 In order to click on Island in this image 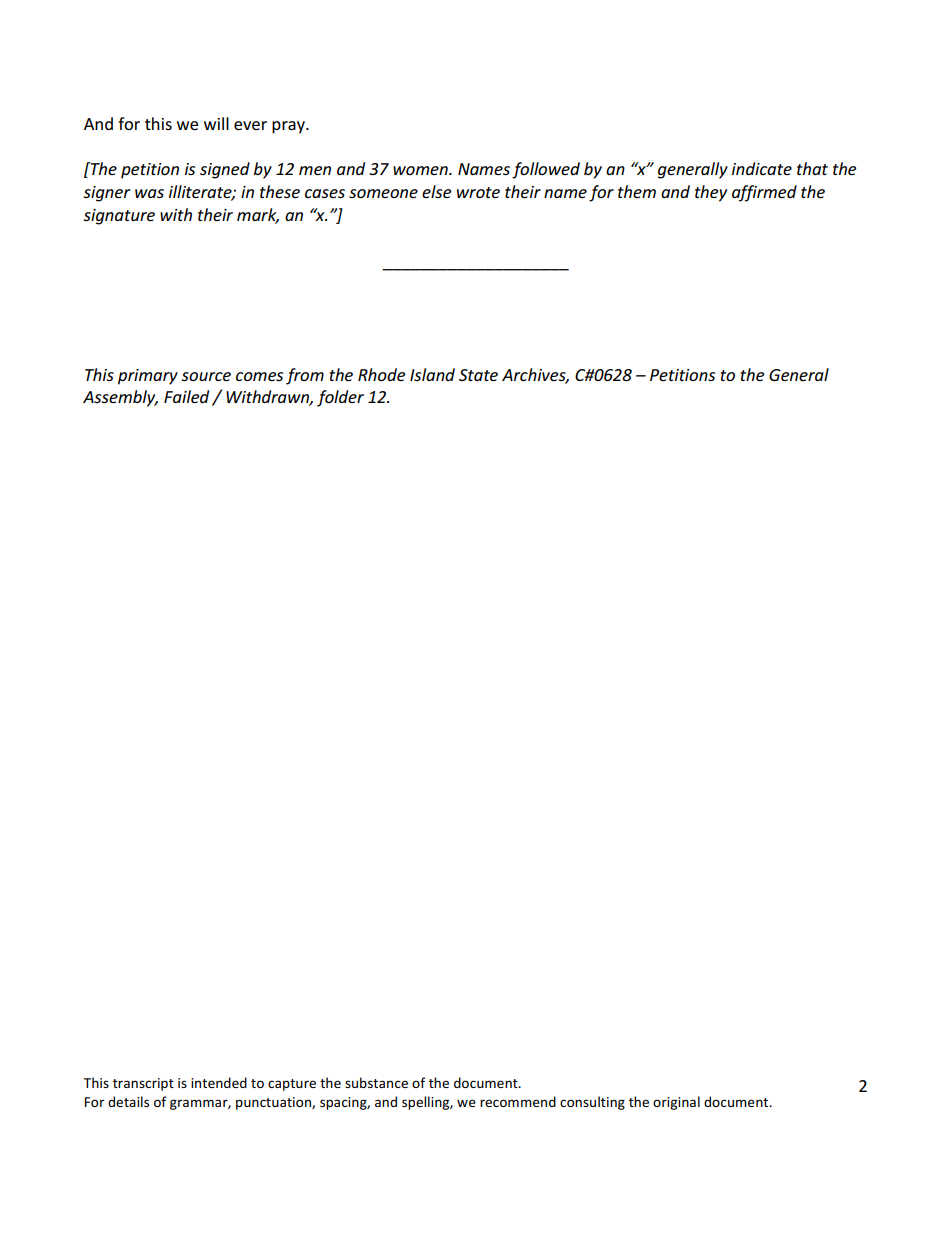, I will do `click(432, 374)`.
